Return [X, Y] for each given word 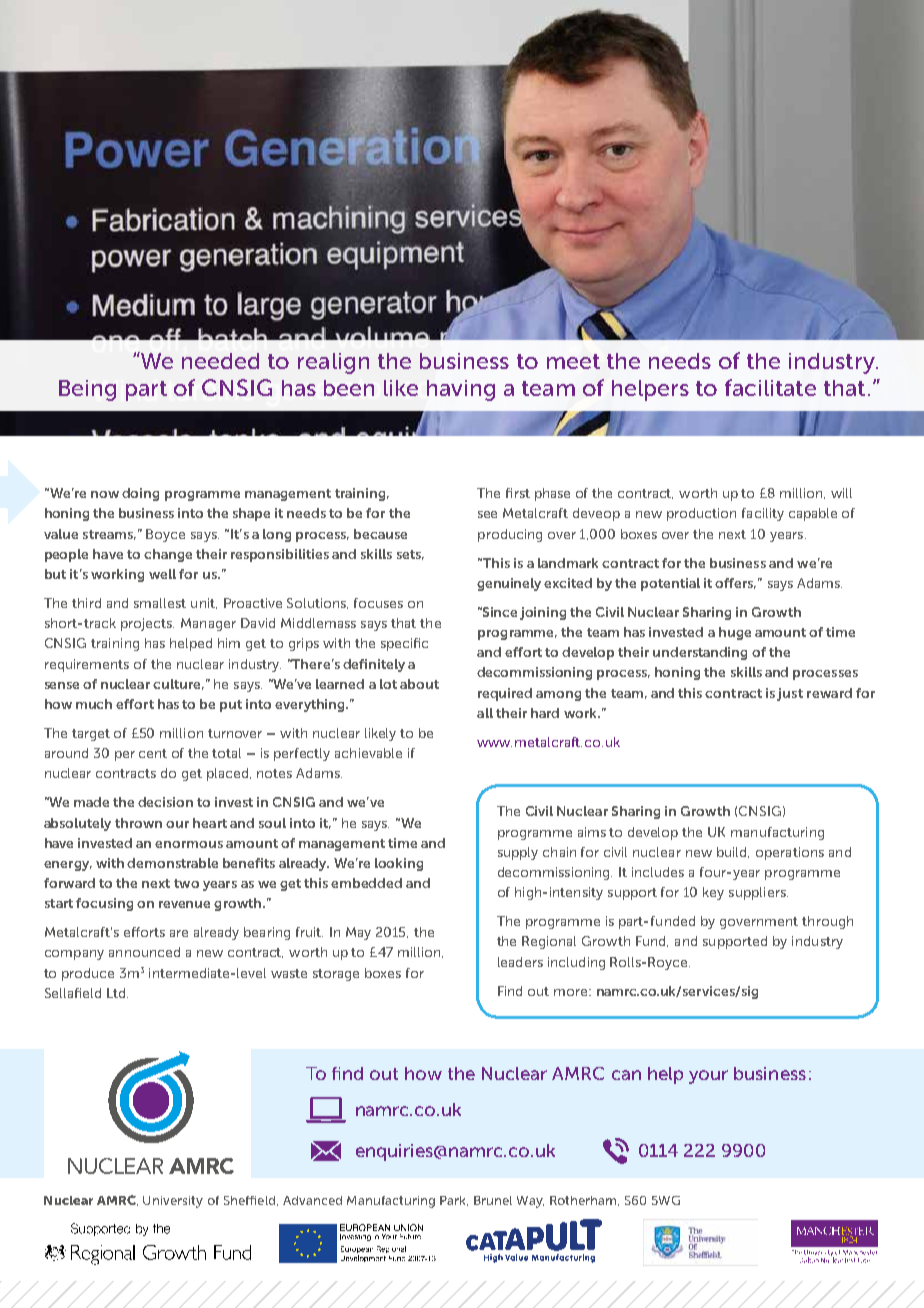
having [461, 390]
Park [454, 1201]
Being [87, 390]
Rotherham [584, 1201]
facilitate [770, 387]
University [173, 1202]
